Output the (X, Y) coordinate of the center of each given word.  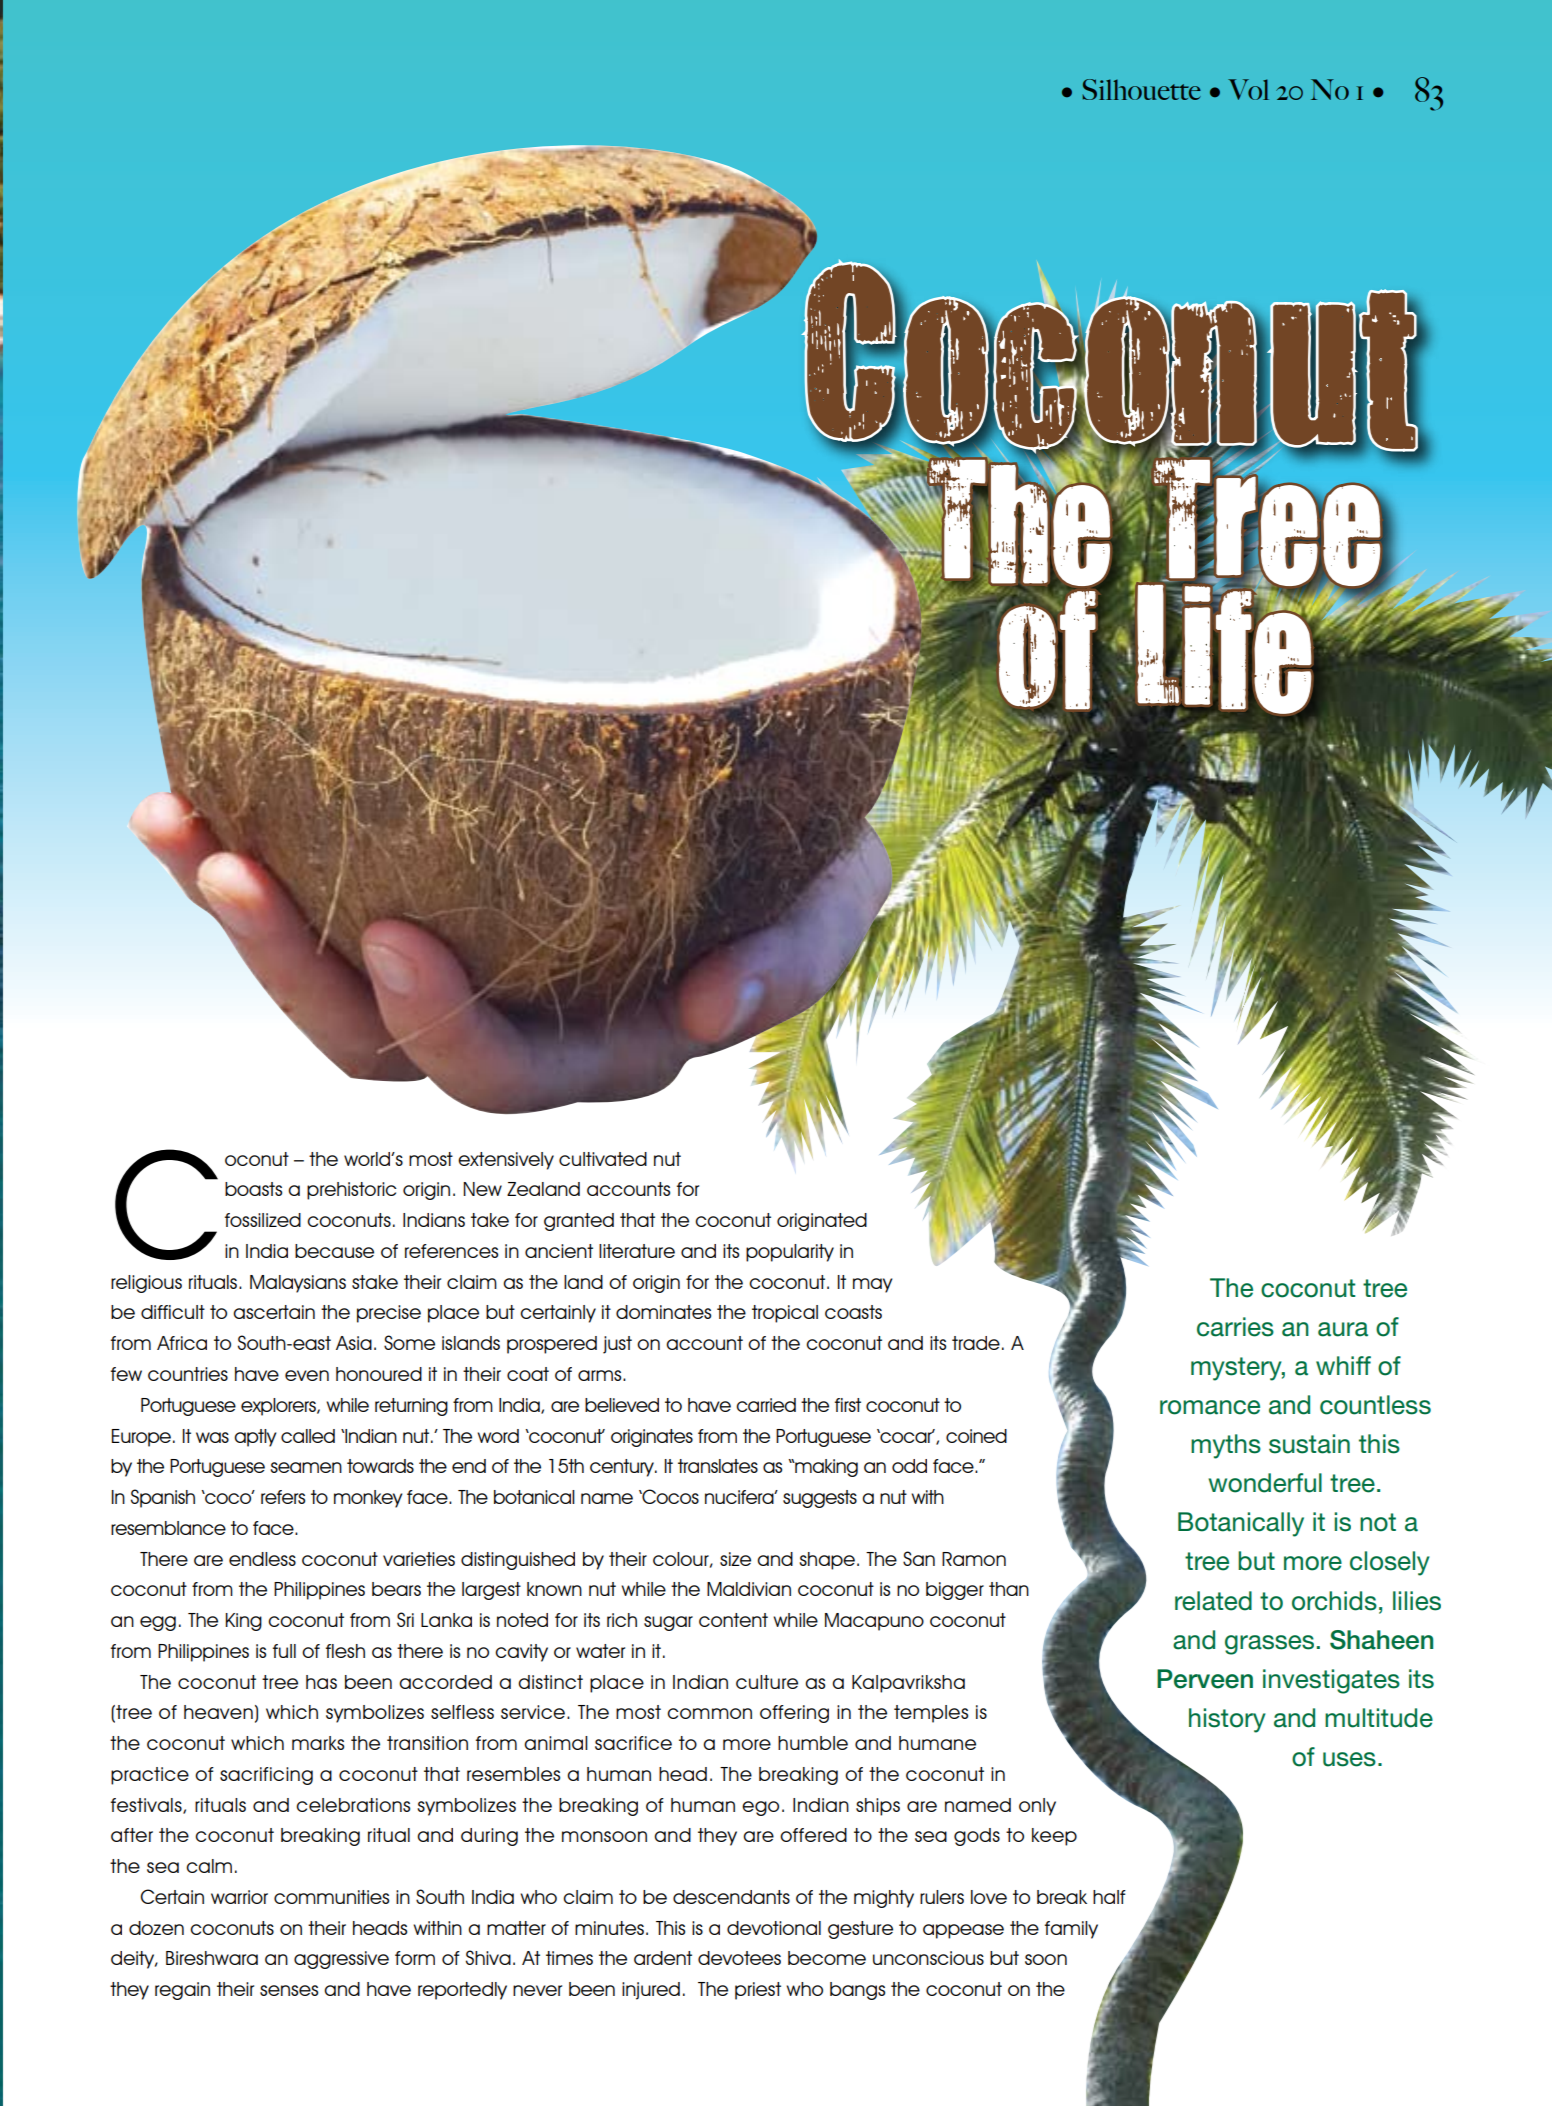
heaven (218, 1712)
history (1227, 1720)
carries (1235, 1327)
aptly (255, 1438)
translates (718, 1466)
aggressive (341, 1960)
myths (1226, 1446)
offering (794, 1714)
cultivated (603, 1159)
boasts (253, 1189)
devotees (739, 1958)
